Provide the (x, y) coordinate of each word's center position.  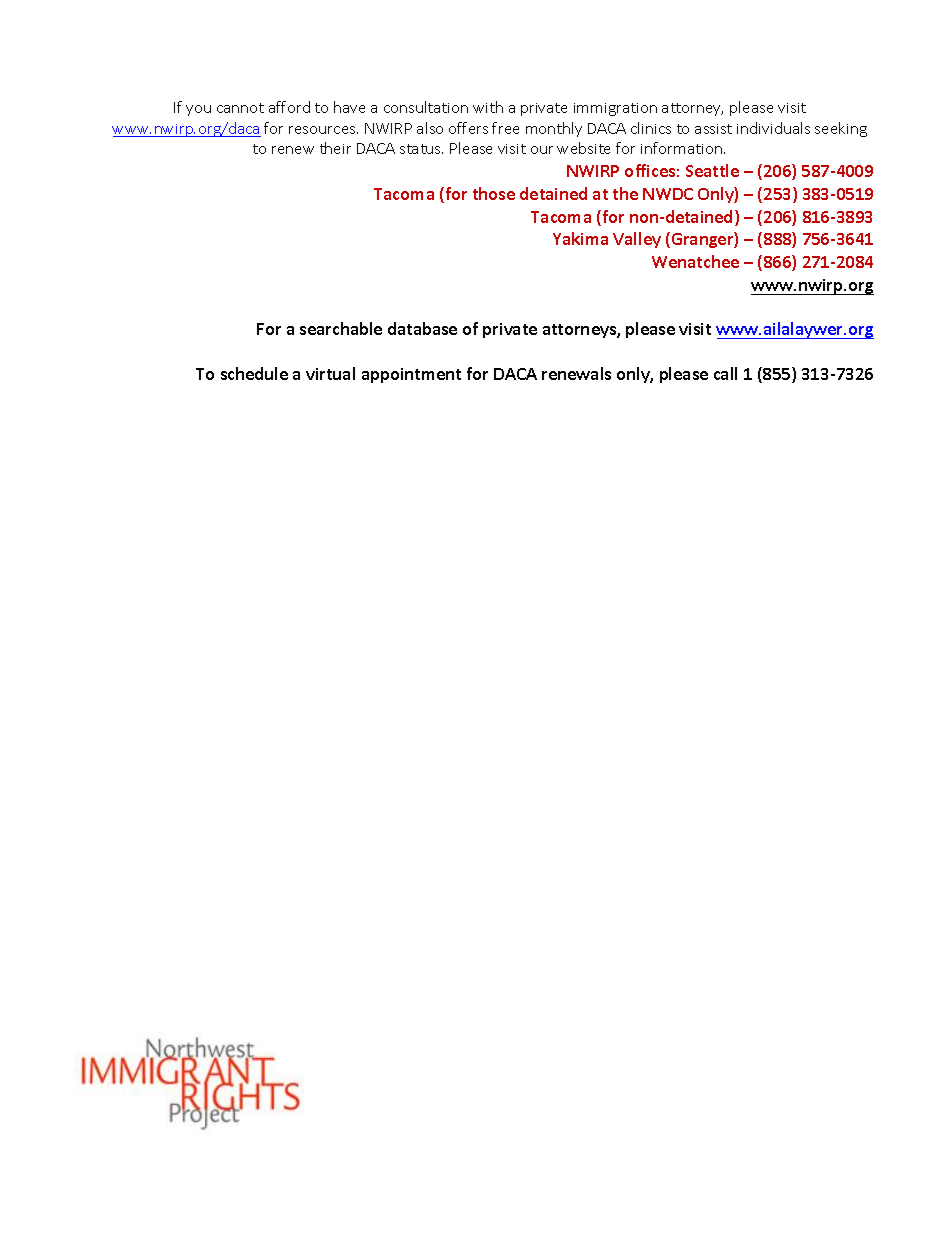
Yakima (580, 238)
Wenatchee (695, 261)
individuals (773, 128)
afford (289, 107)
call (725, 373)
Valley (637, 240)
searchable (341, 328)
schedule (254, 373)
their (335, 148)
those (494, 193)
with (488, 107)
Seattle (712, 170)
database (422, 328)
